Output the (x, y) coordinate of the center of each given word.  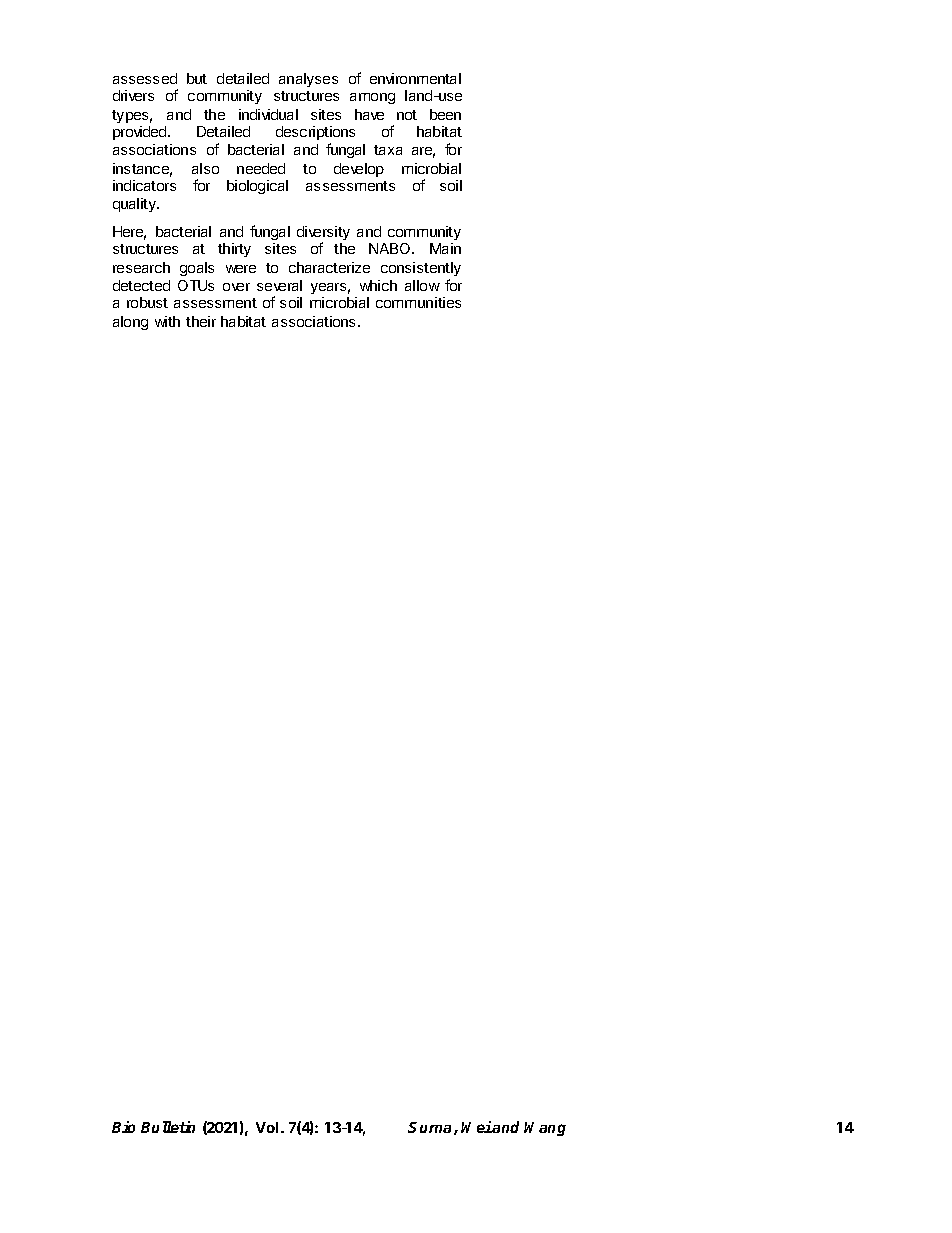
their (201, 321)
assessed (145, 78)
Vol (267, 1127)
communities (418, 302)
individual (268, 114)
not (407, 115)
